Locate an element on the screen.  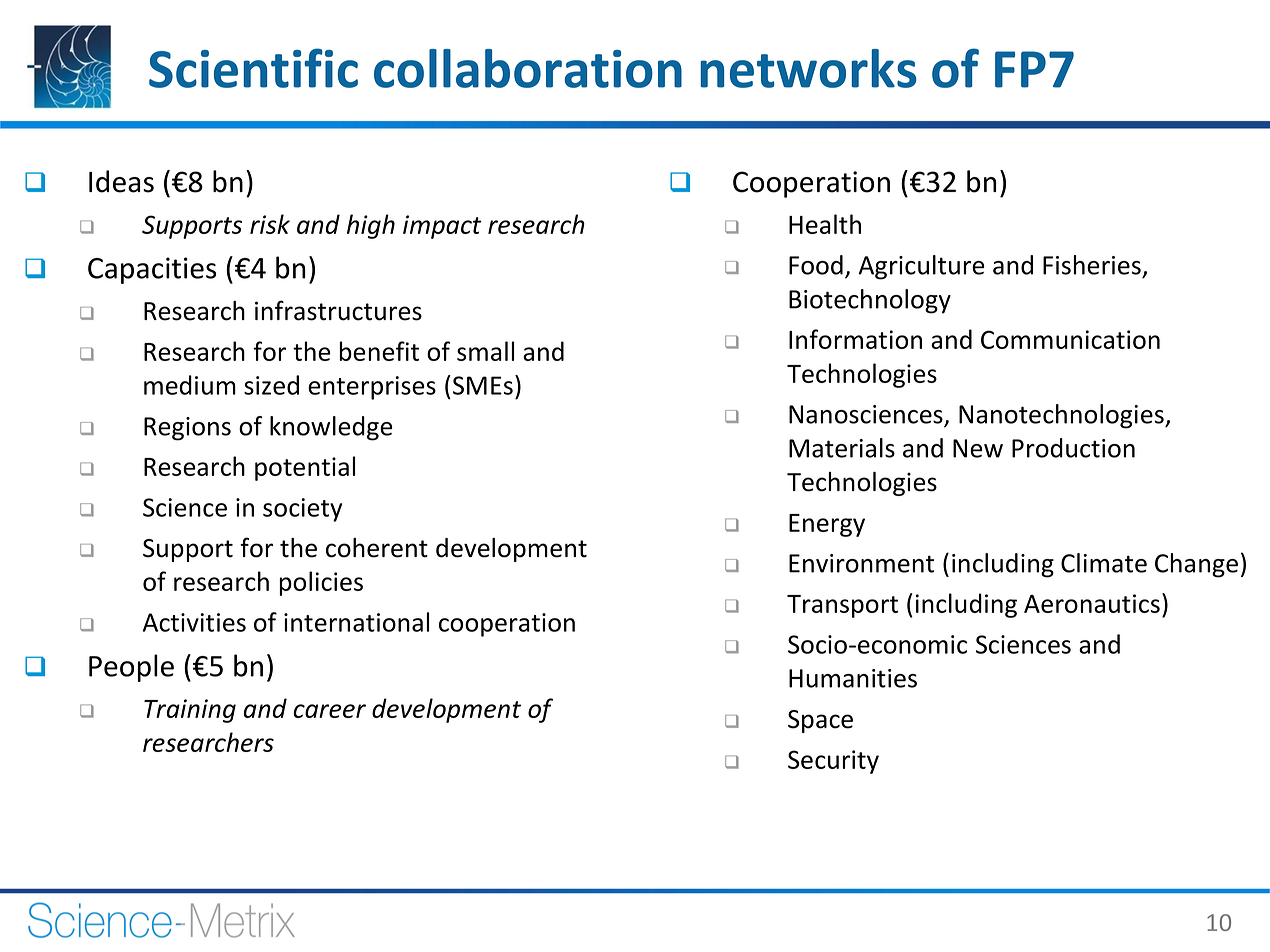
Security is located at coordinates (833, 762).
